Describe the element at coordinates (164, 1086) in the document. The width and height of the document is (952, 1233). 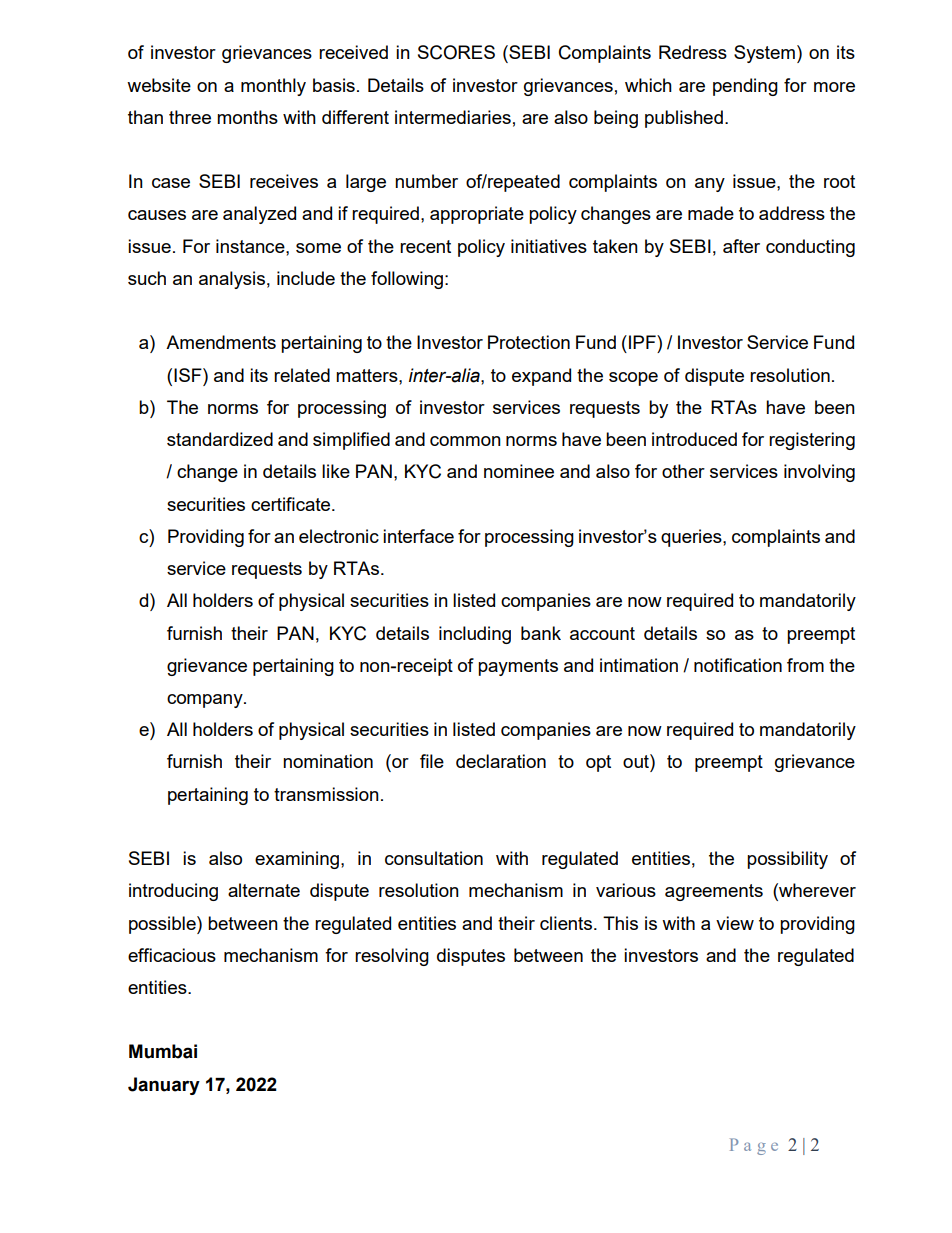
I see `January` at that location.
